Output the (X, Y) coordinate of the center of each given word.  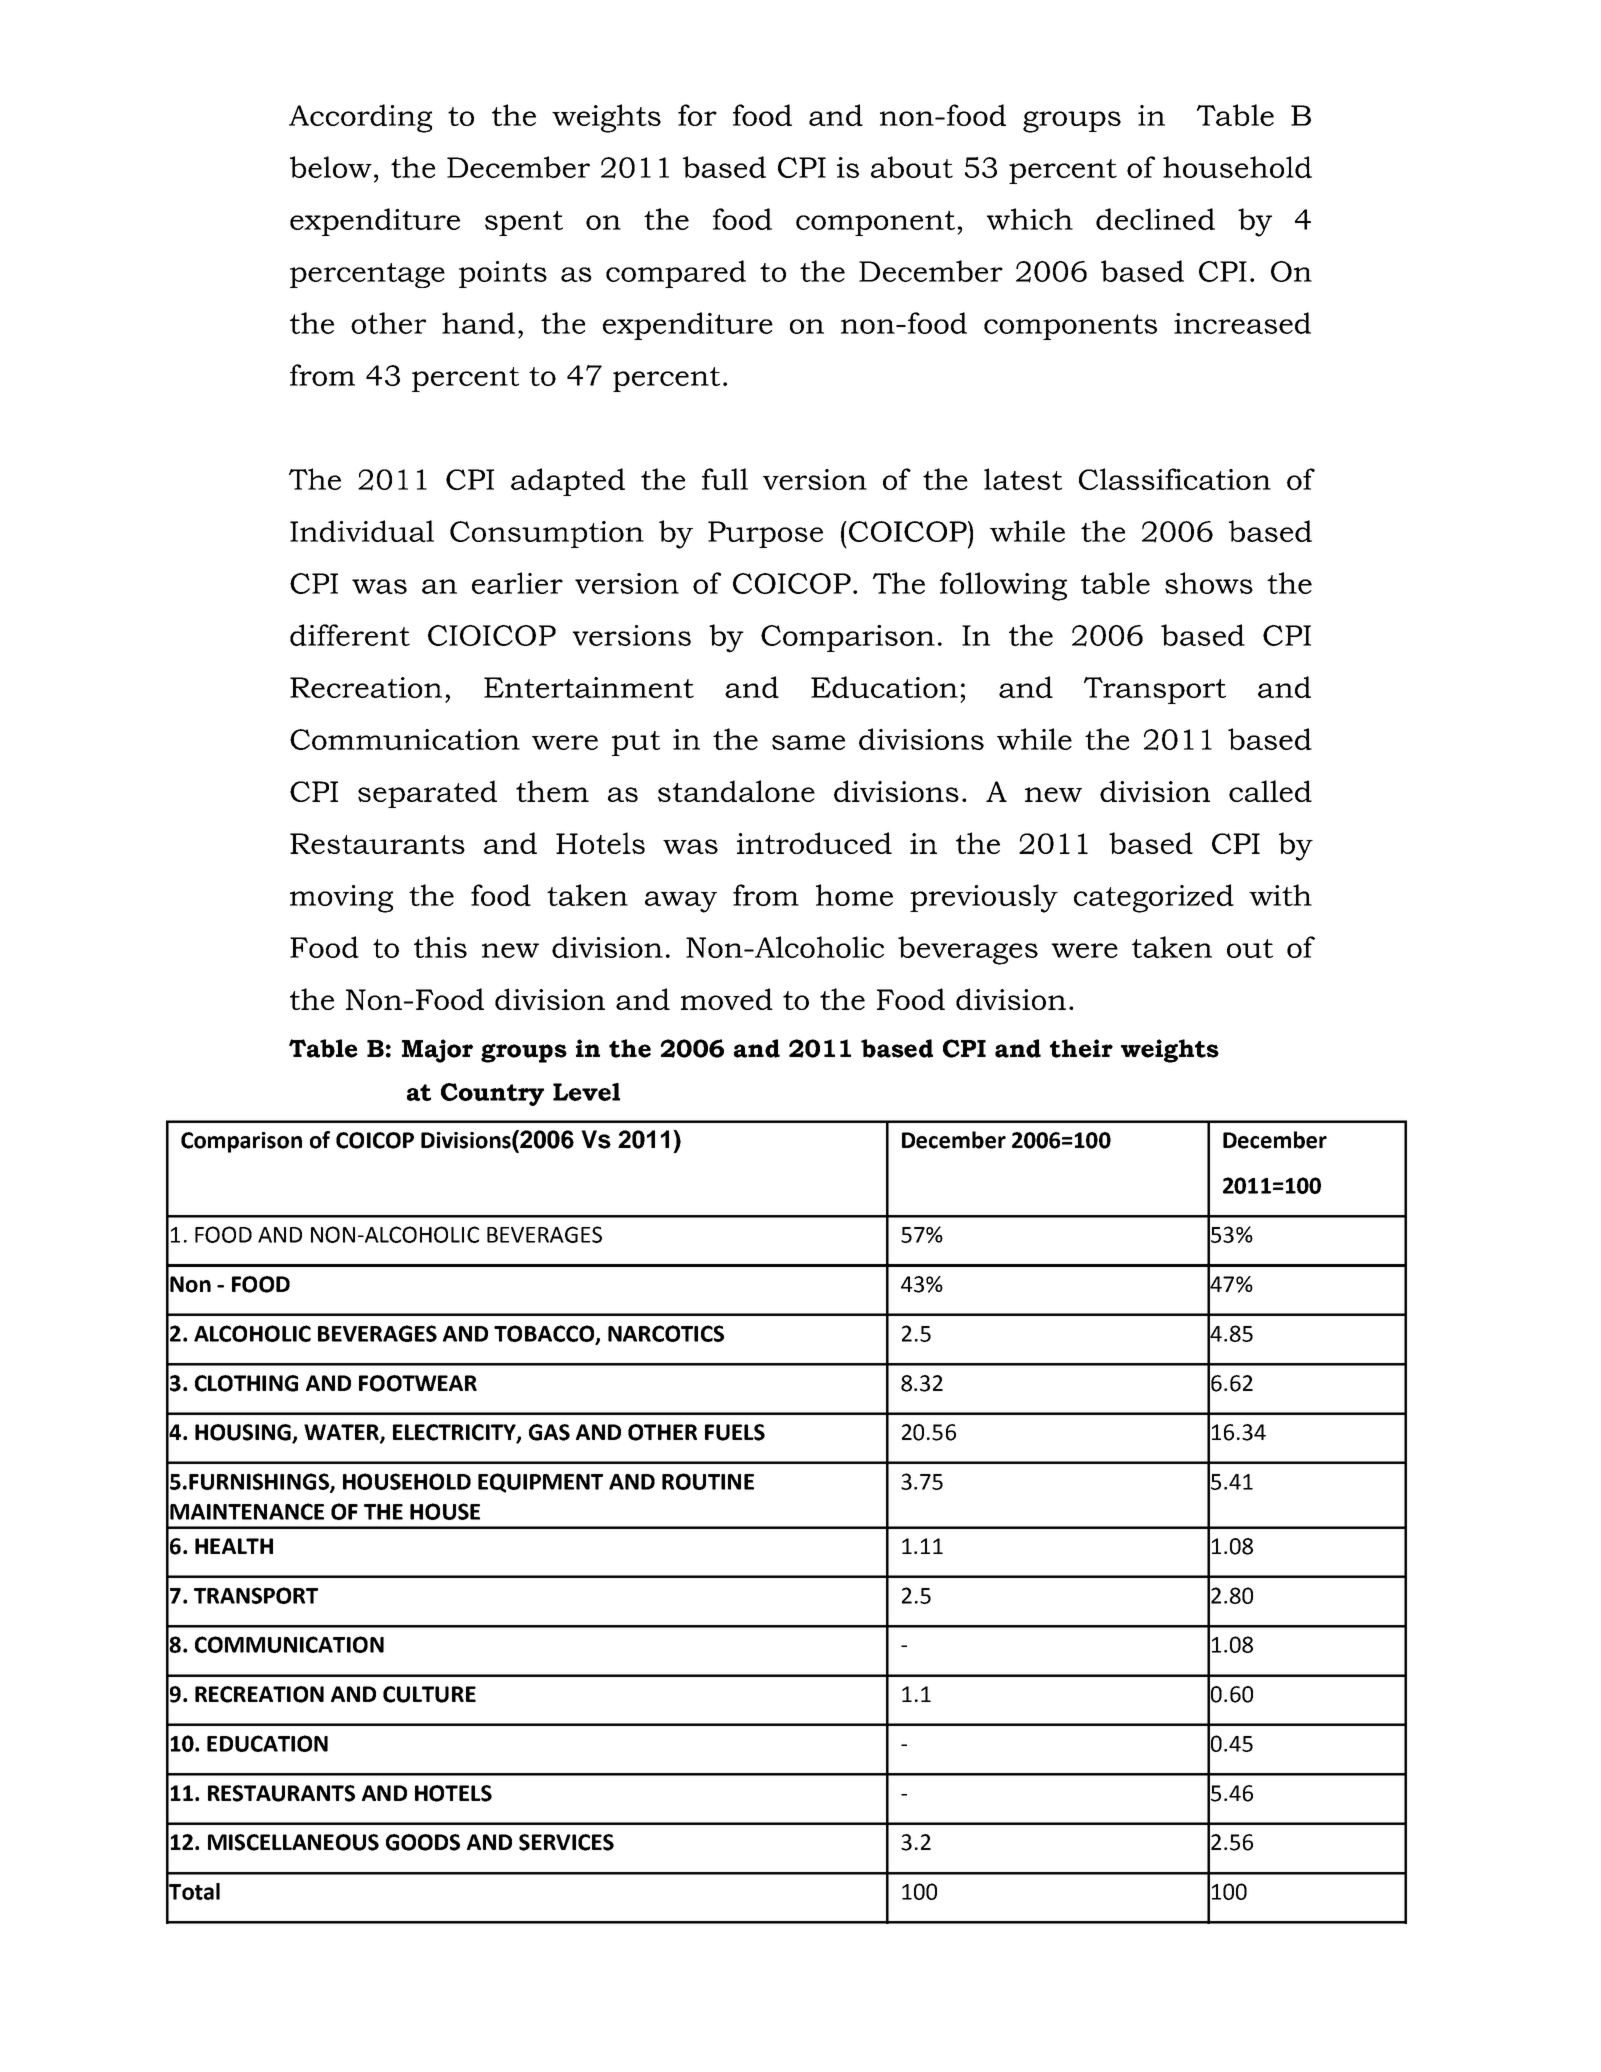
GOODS (423, 1842)
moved (727, 999)
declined (1155, 219)
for (697, 115)
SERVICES (566, 1842)
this (440, 947)
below (331, 167)
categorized (1154, 898)
